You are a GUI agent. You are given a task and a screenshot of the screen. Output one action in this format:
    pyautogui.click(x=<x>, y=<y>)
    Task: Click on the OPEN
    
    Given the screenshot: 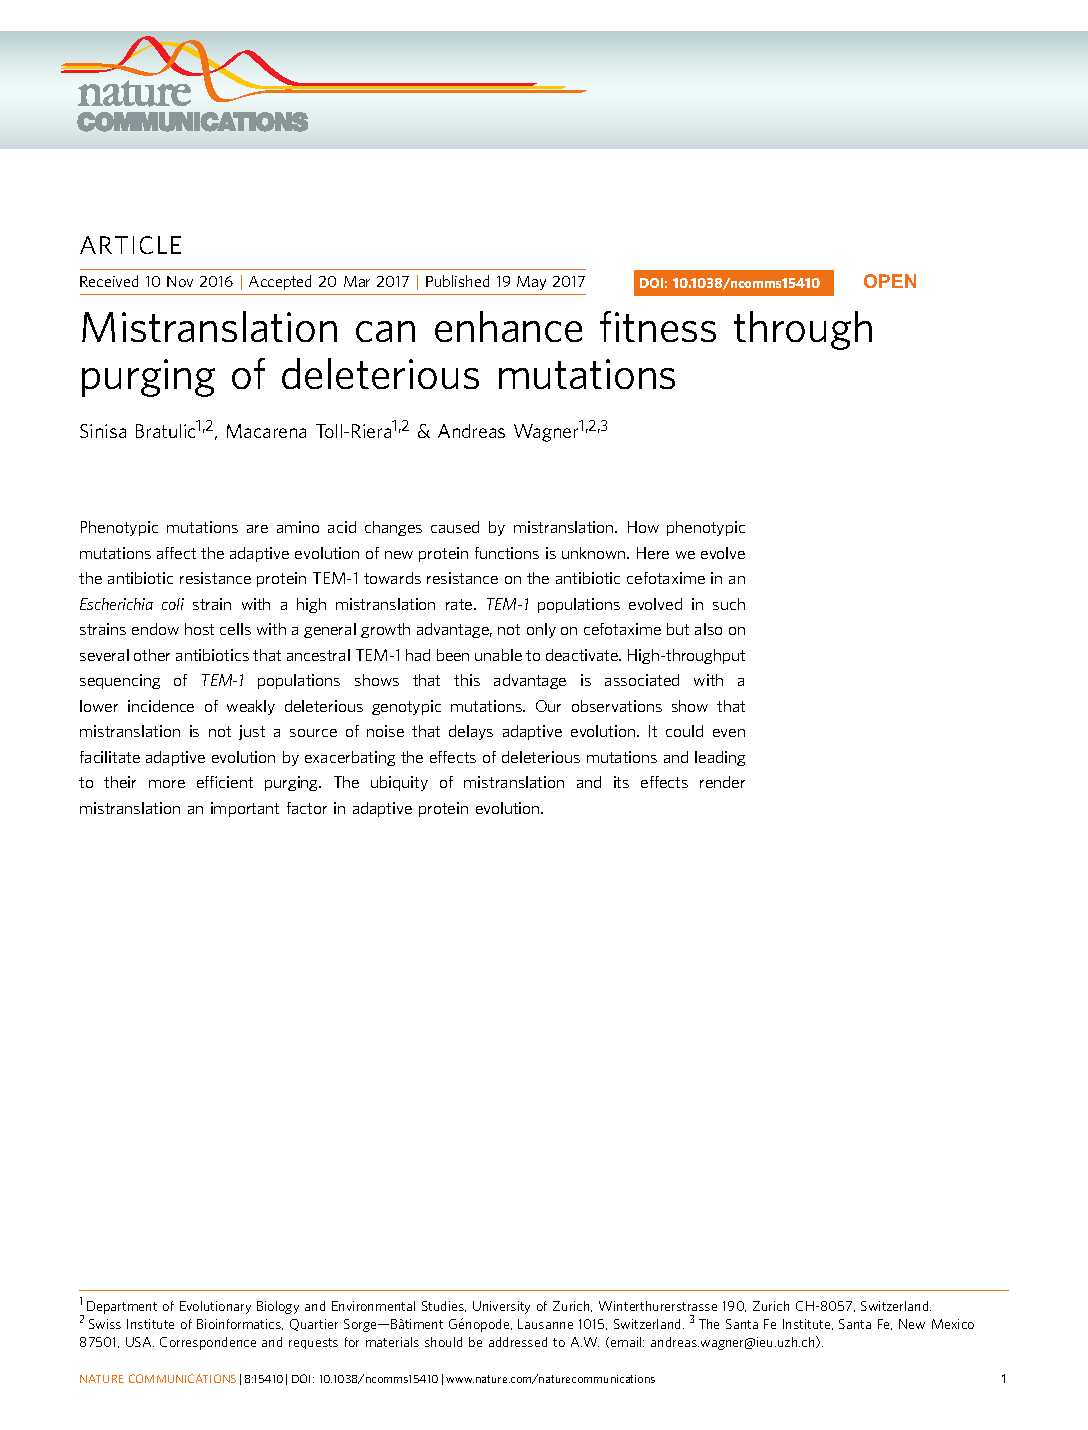 What is the action you would take?
    pyautogui.click(x=890, y=281)
